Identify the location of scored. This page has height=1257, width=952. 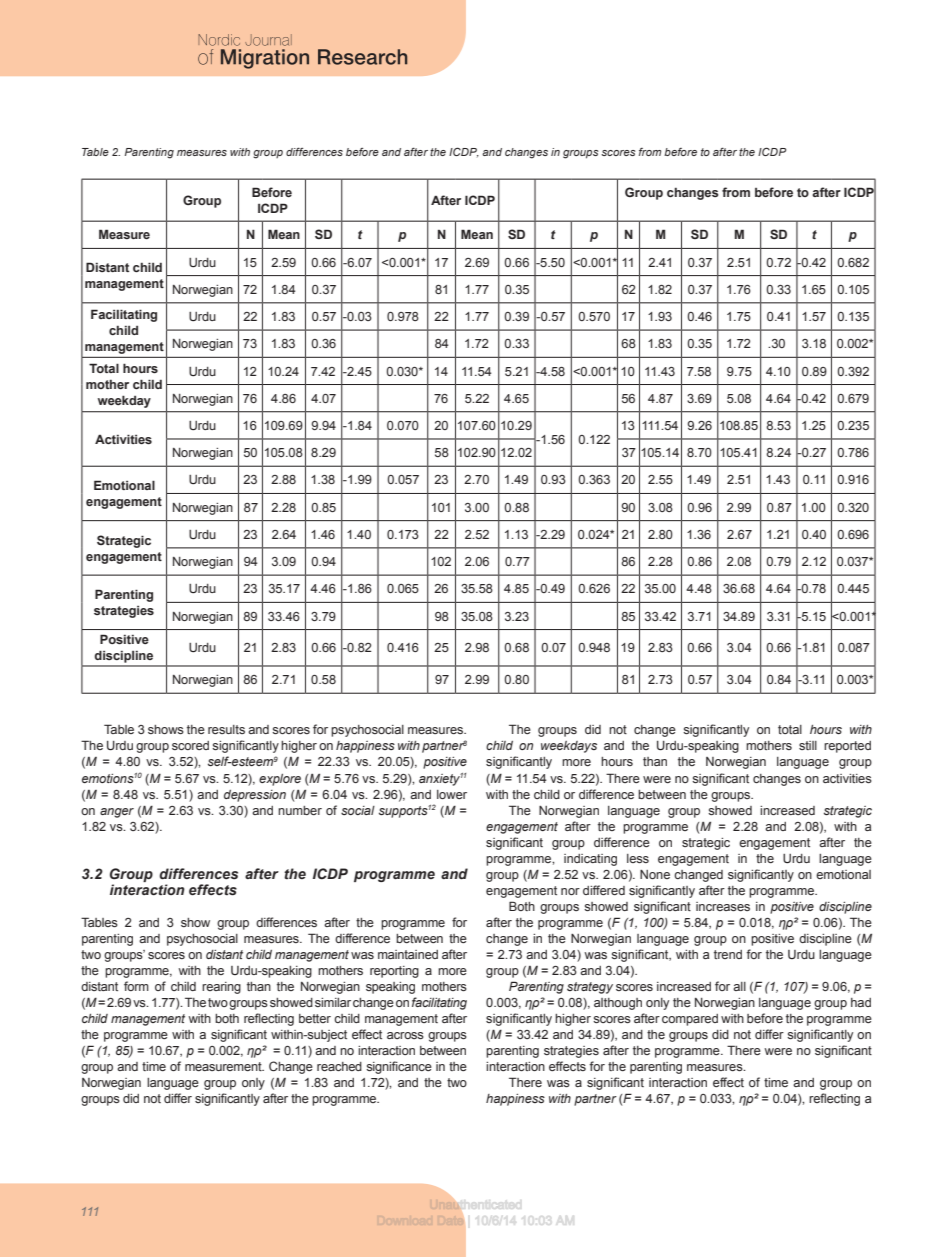
(190, 745).
